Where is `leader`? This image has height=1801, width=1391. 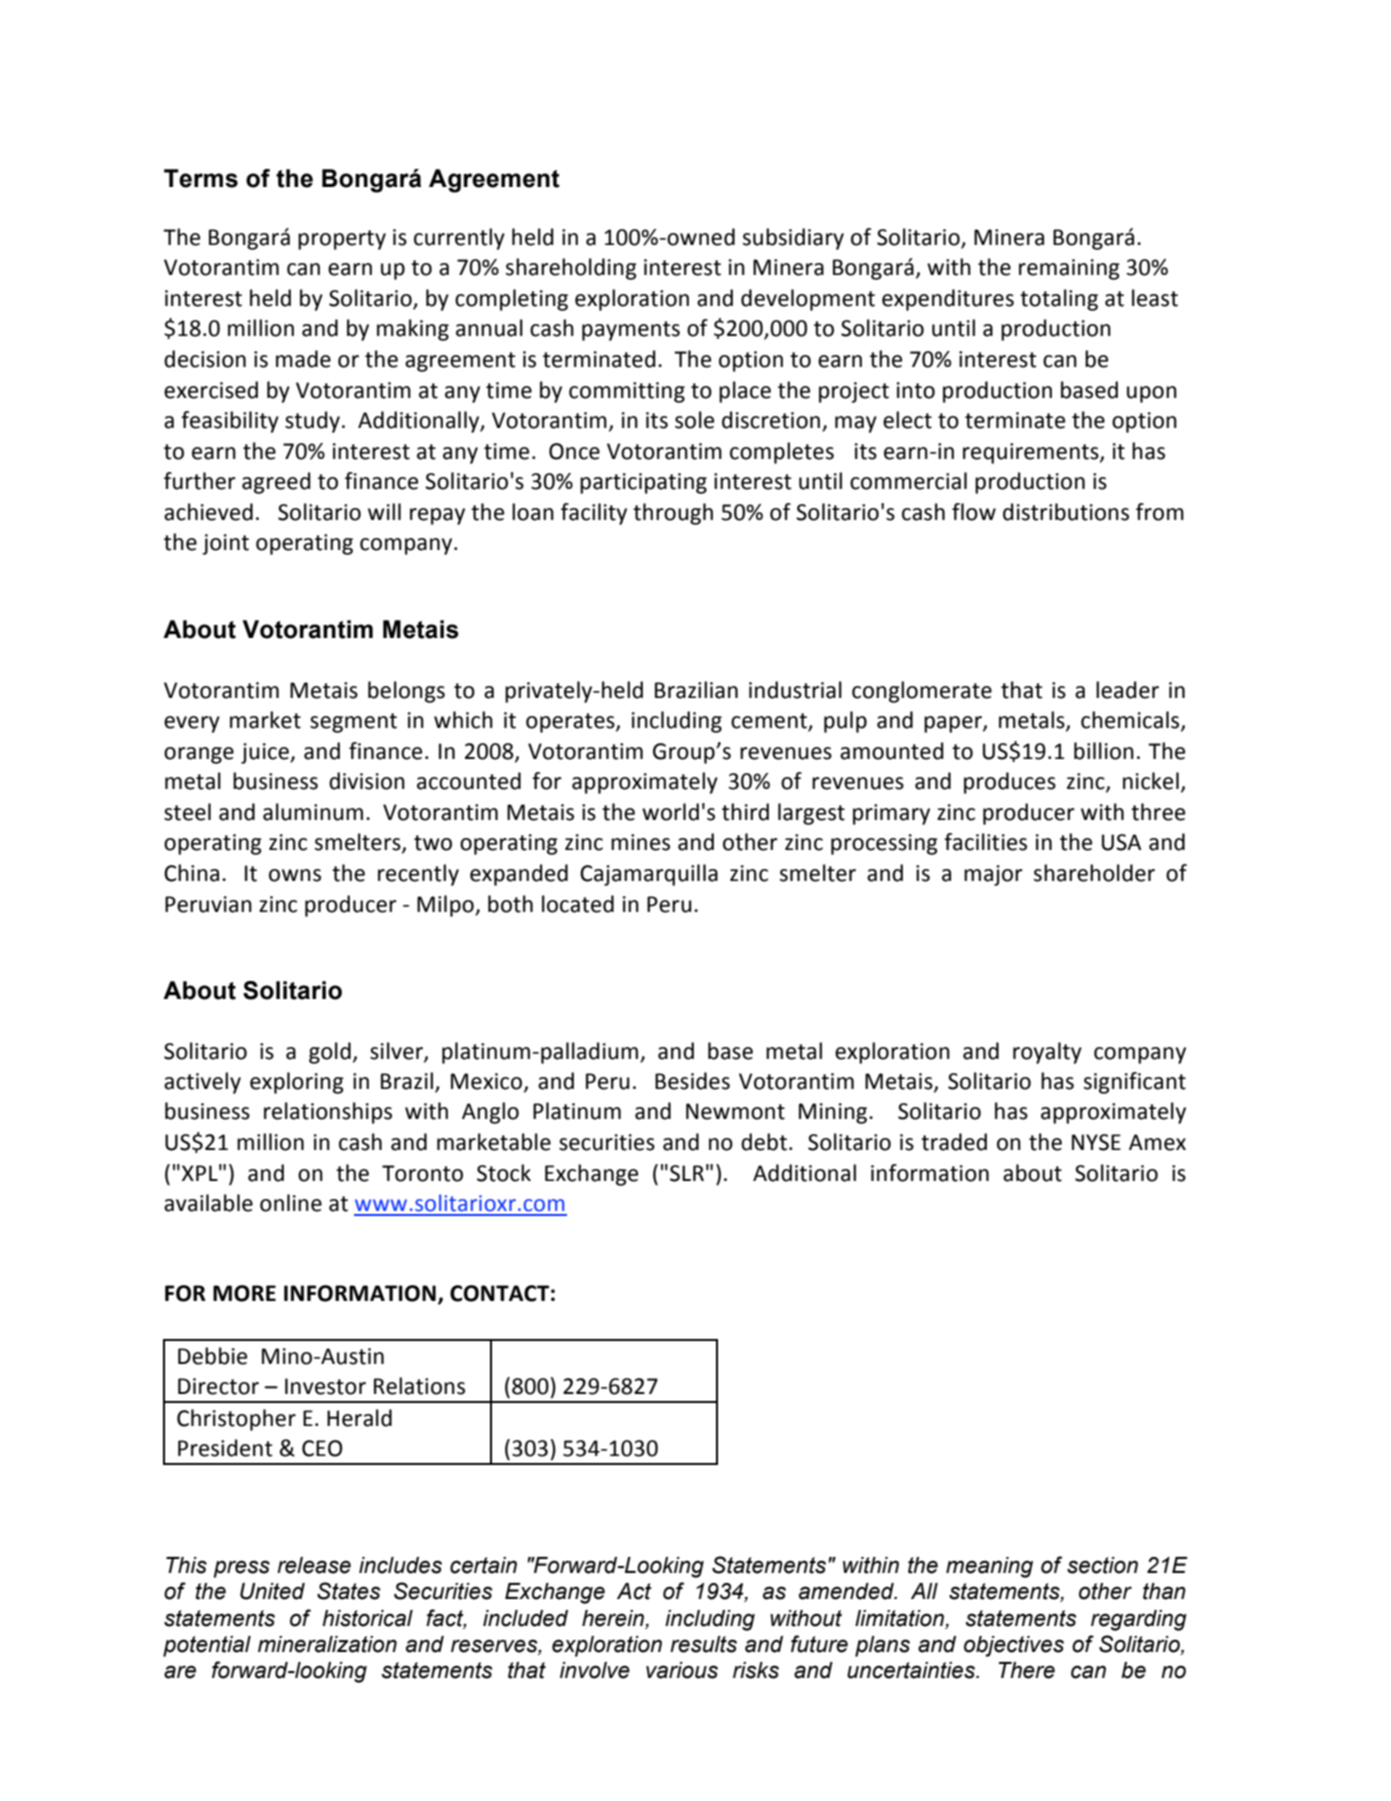 leader is located at coordinates (1127, 690).
